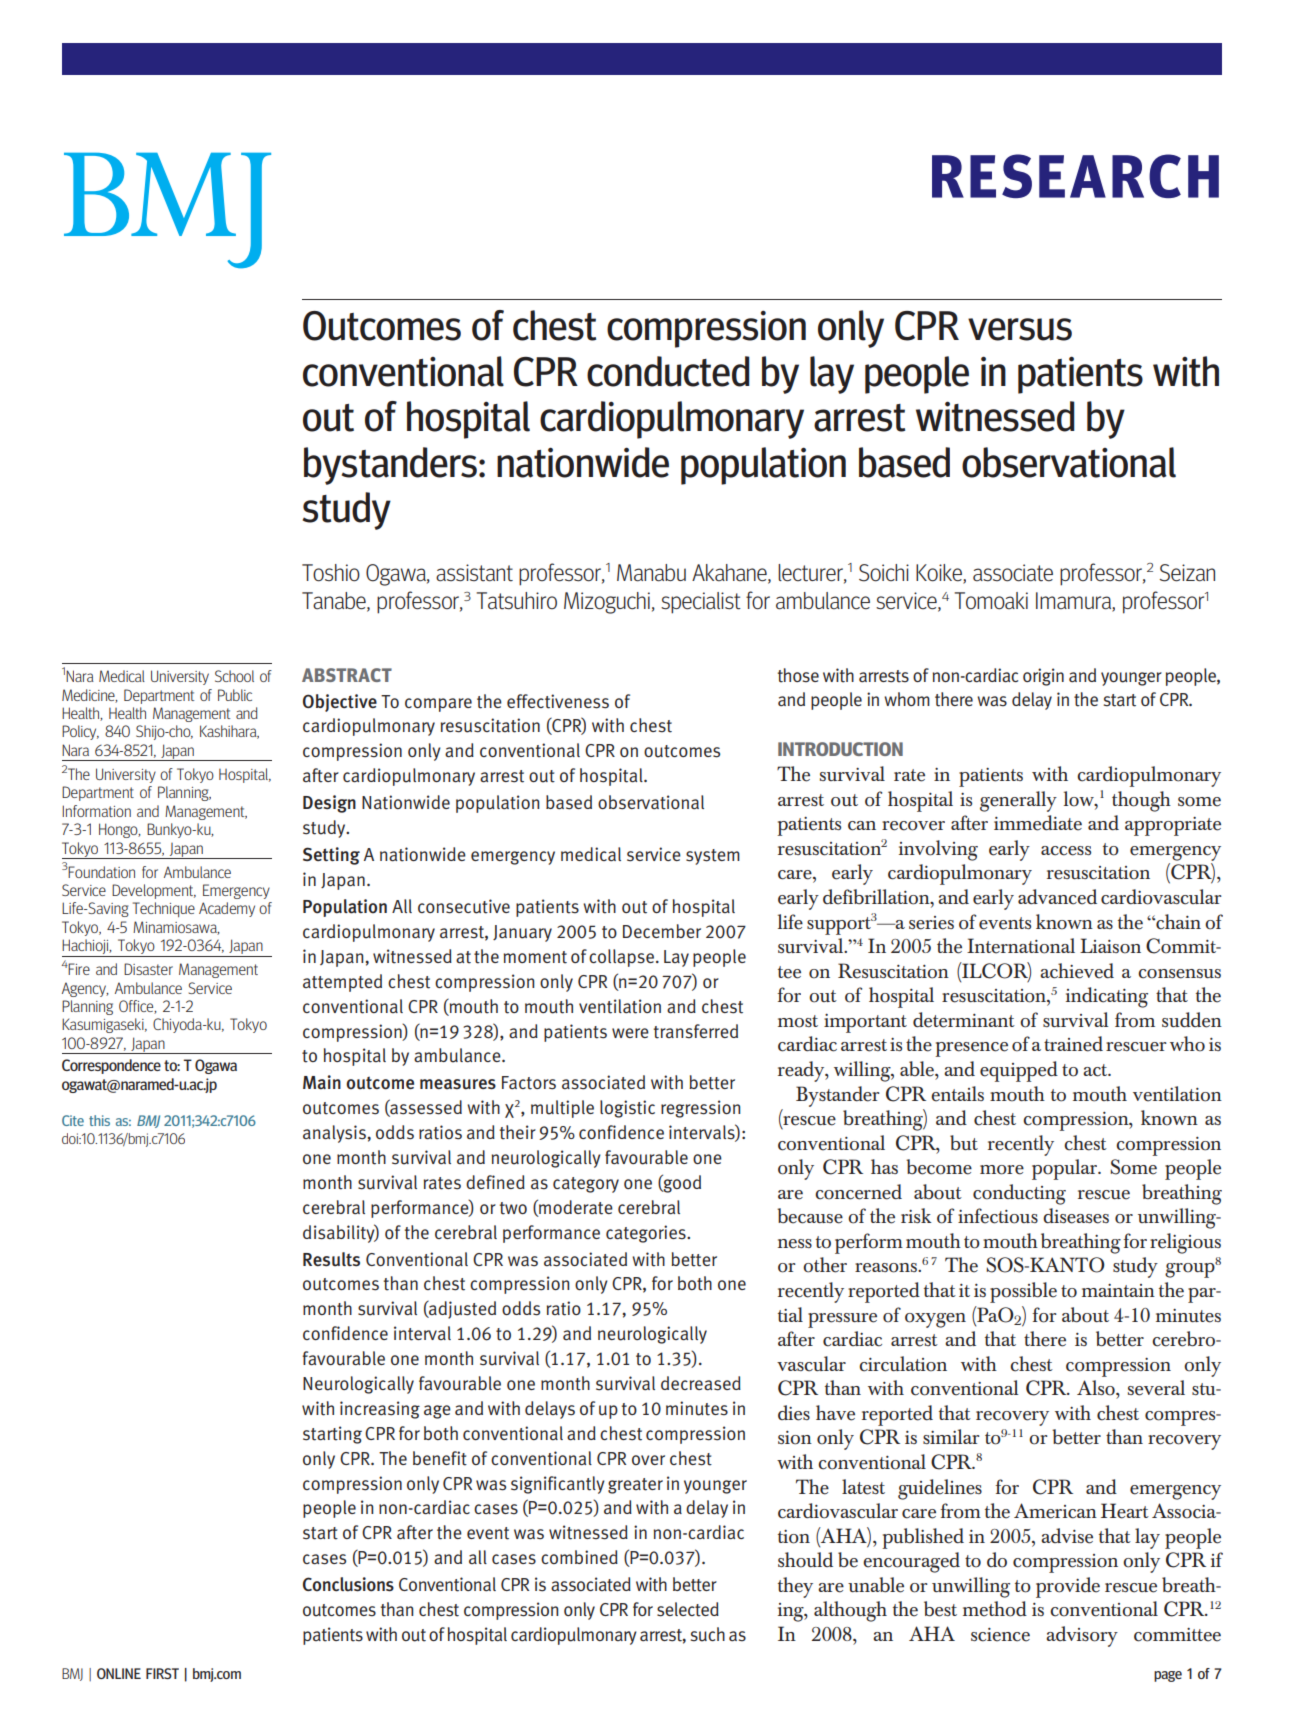 The height and width of the page is (1729, 1295). I want to click on School, so click(234, 676).
